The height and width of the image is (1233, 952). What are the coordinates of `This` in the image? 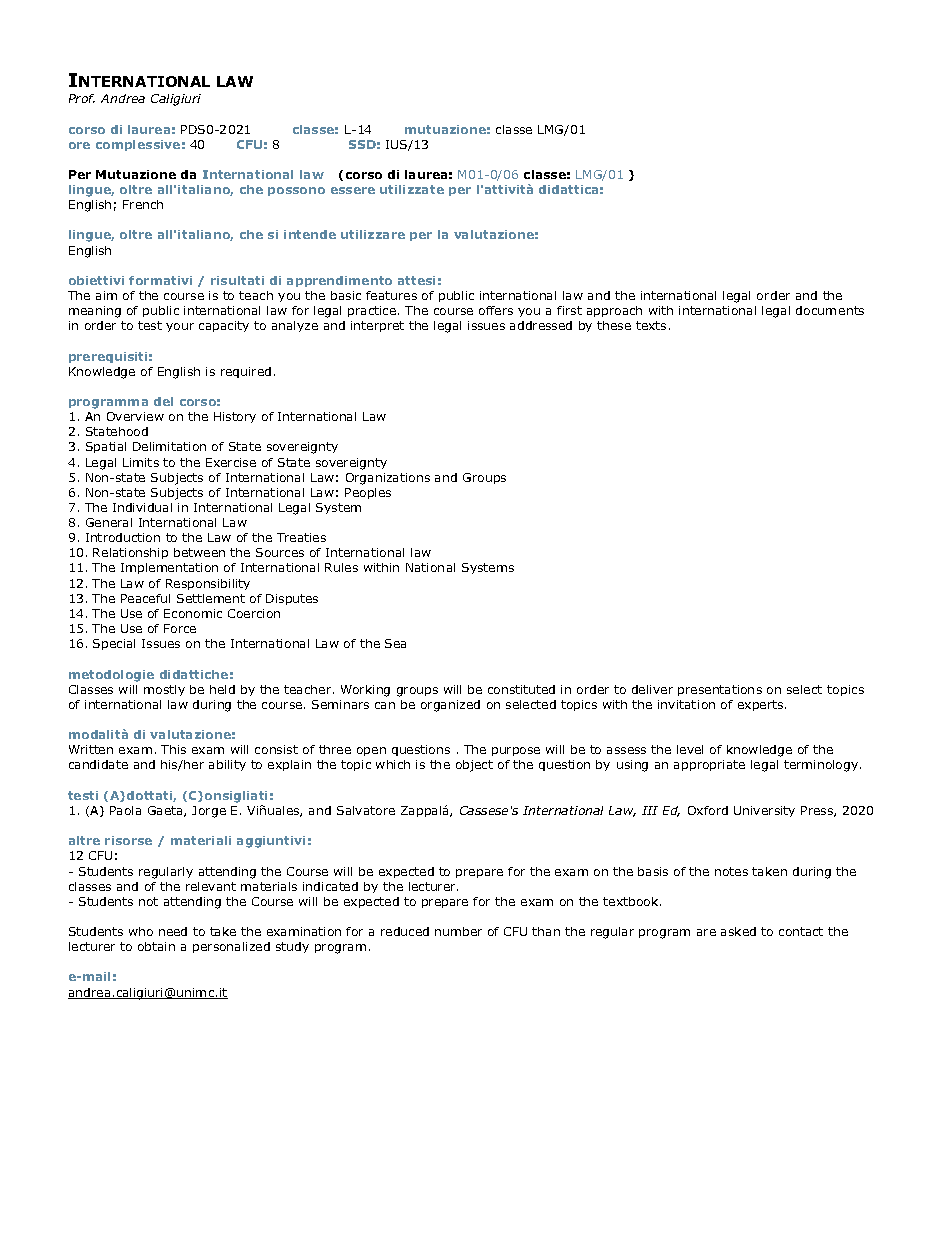 It's located at (173, 749).
